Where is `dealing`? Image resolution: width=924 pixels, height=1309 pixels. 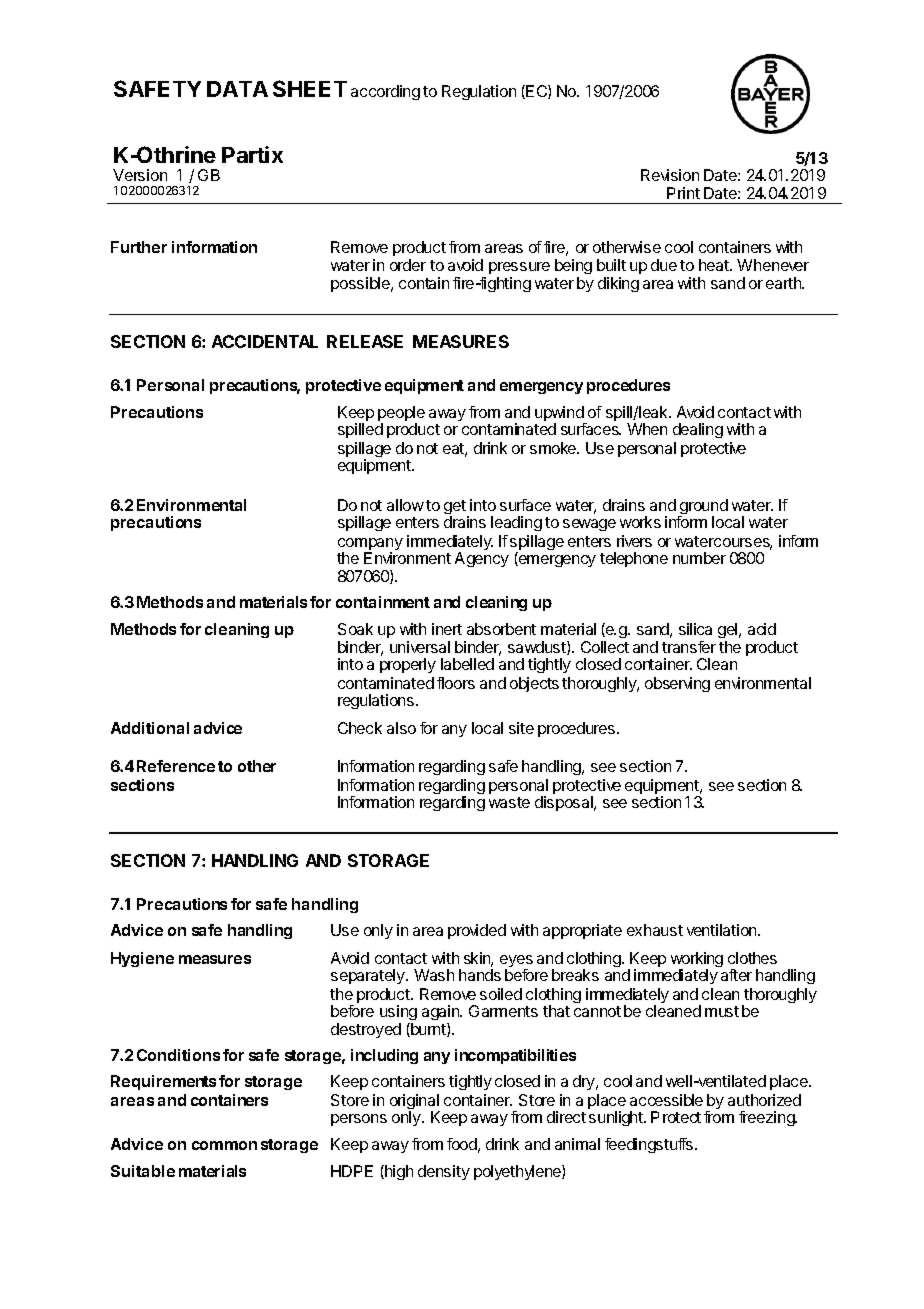
dealing is located at coordinates (698, 430).
